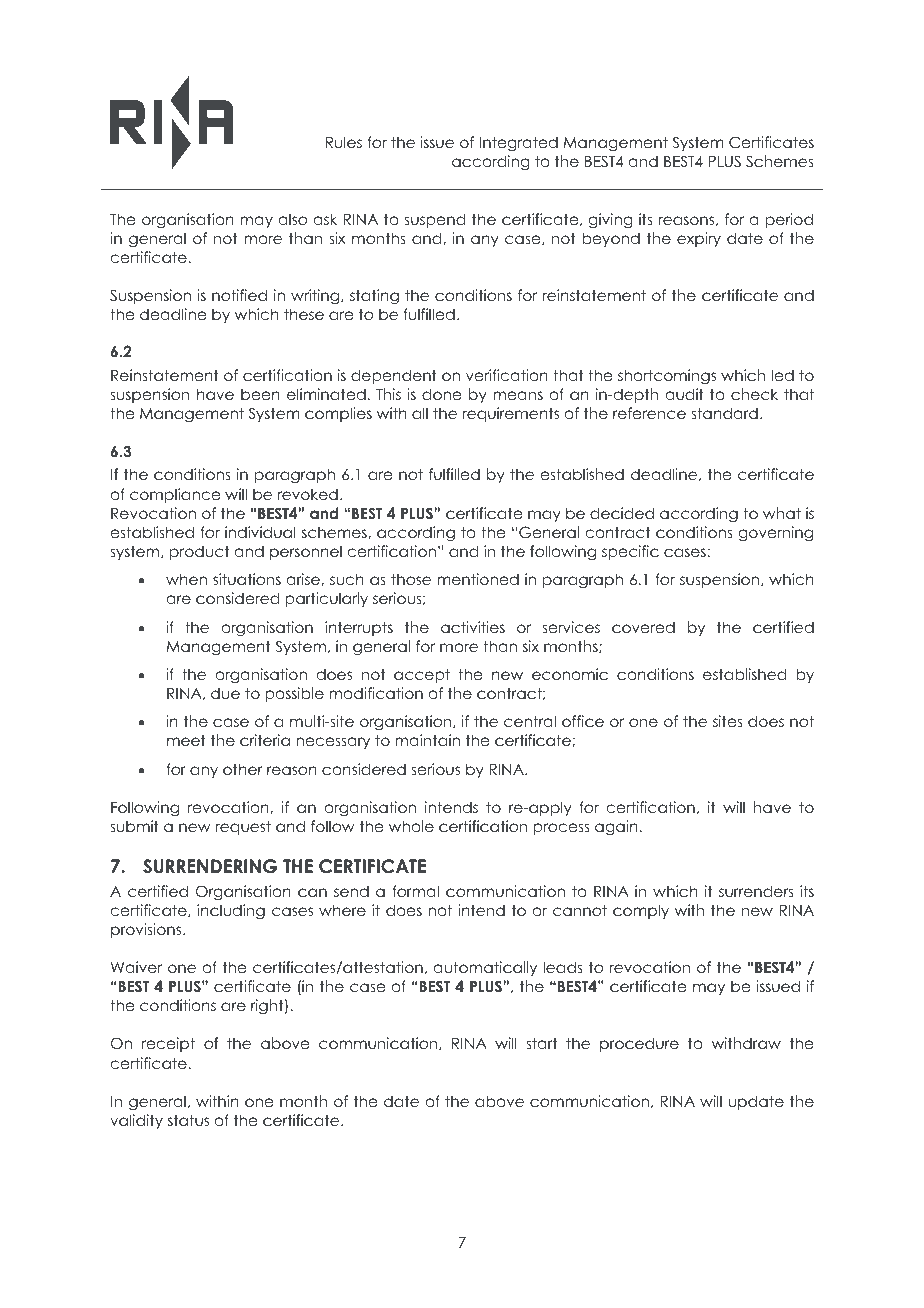  I want to click on status, so click(188, 1120).
